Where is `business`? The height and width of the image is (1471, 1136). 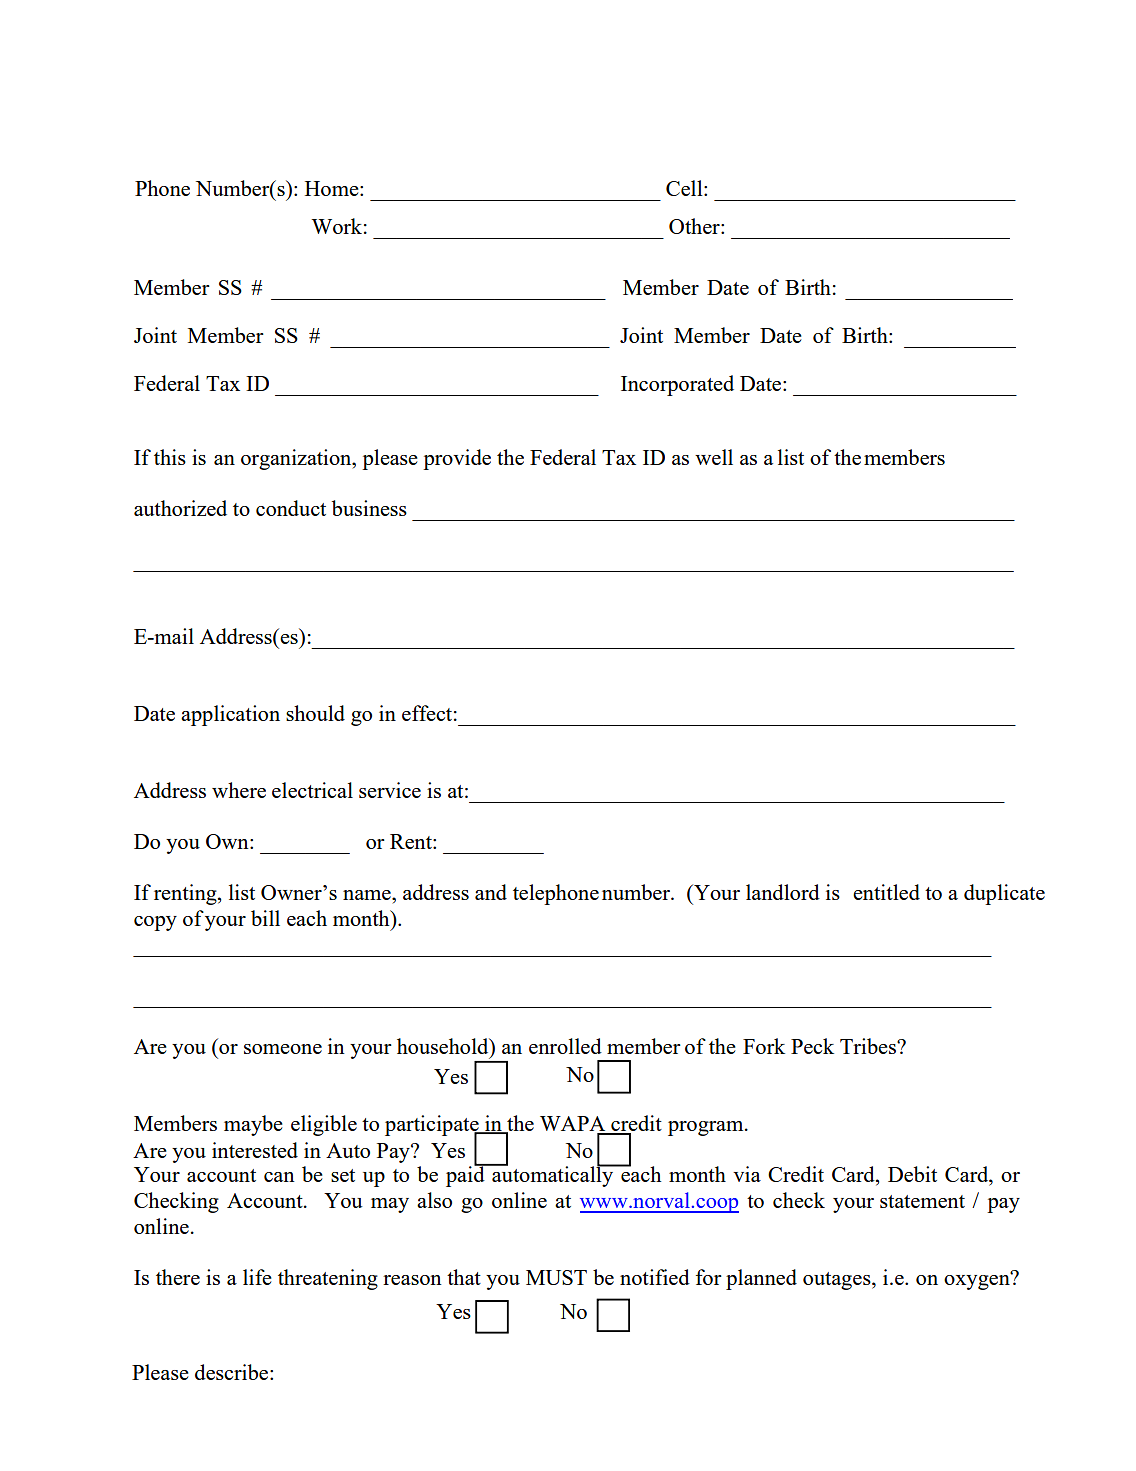 business is located at coordinates (369, 508).
